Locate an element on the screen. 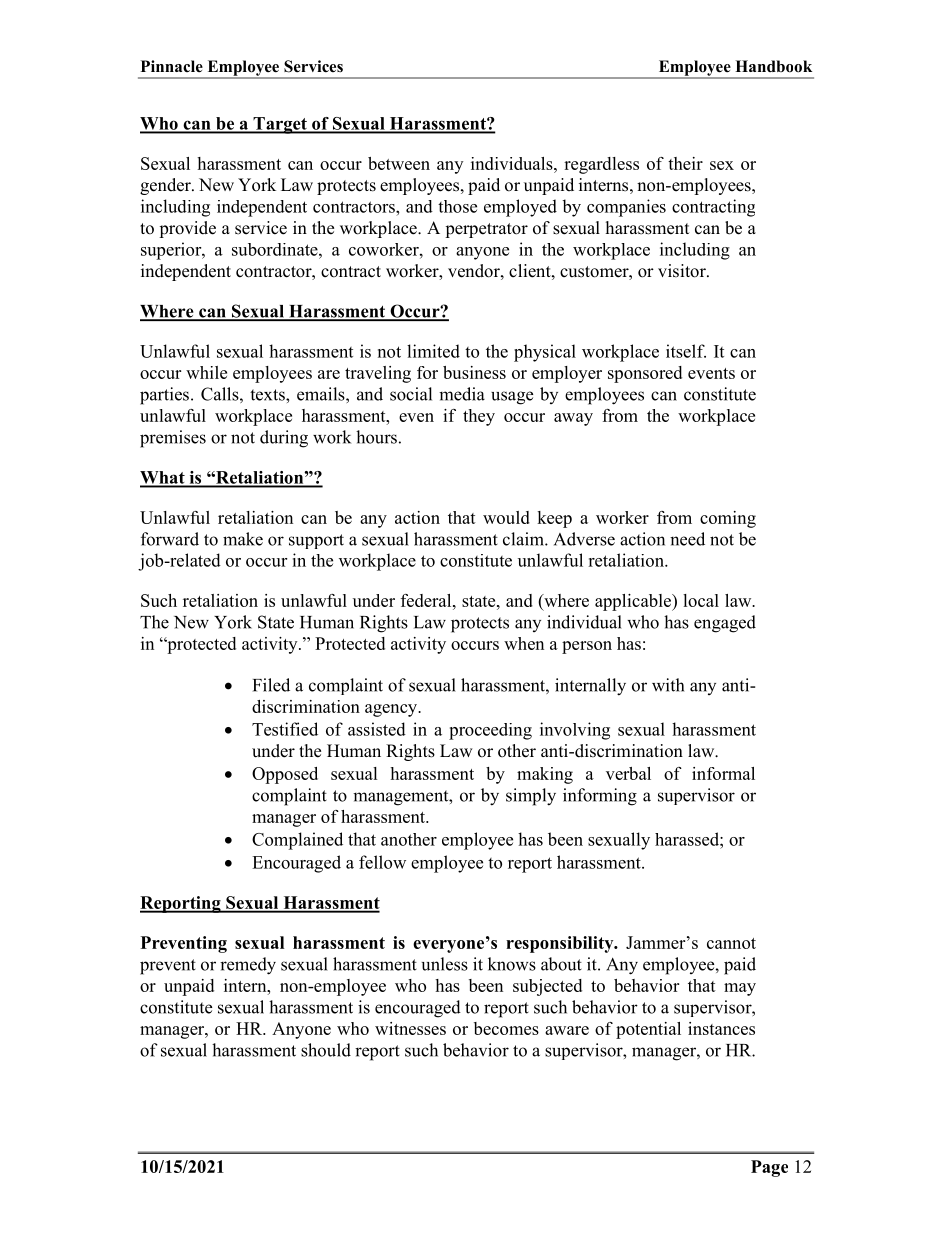  should is located at coordinates (326, 1050).
